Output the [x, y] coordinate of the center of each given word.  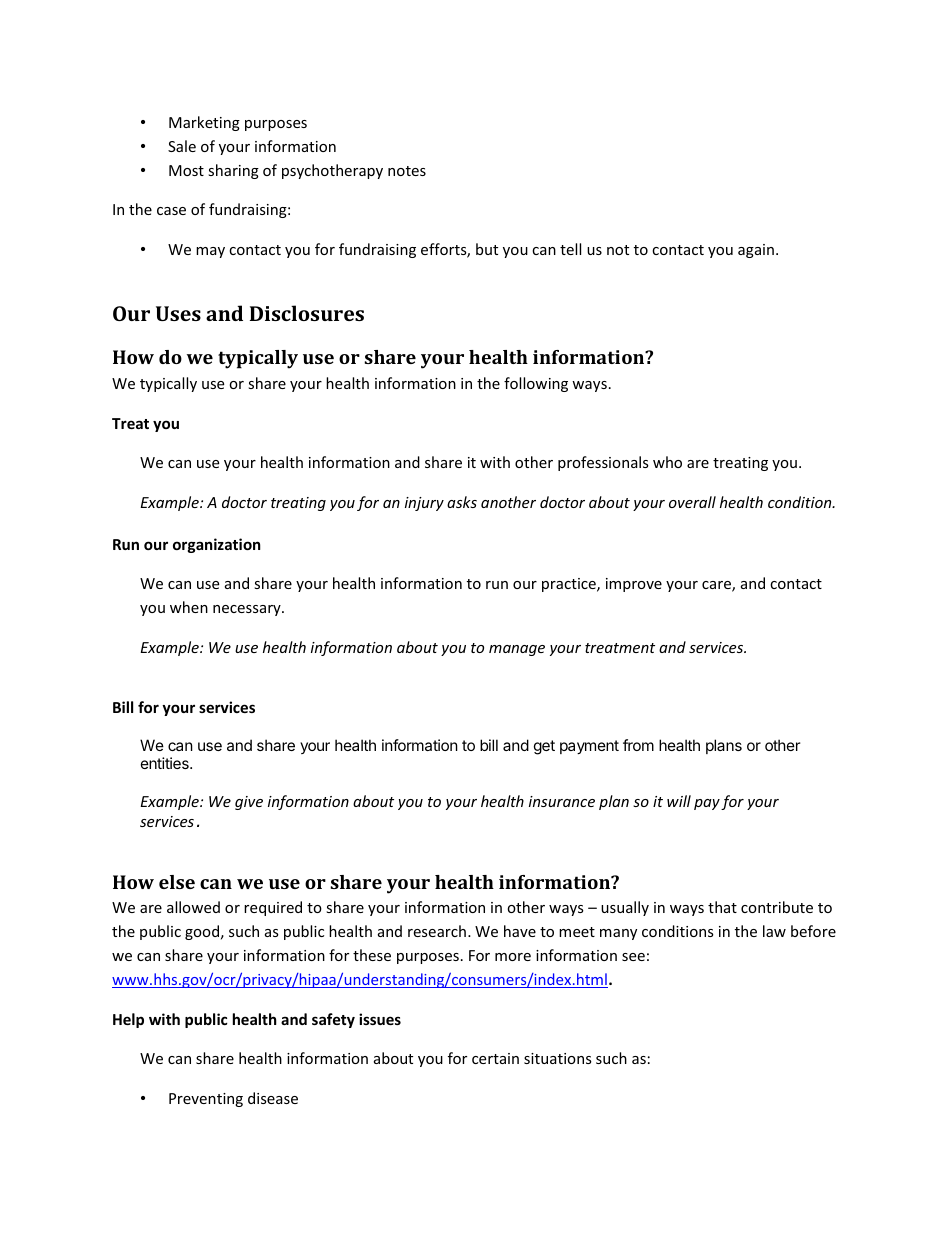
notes [407, 171]
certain [495, 1058]
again [756, 251]
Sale [182, 146]
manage [517, 650]
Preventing [206, 1100]
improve [634, 585]
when [189, 607]
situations [558, 1058]
